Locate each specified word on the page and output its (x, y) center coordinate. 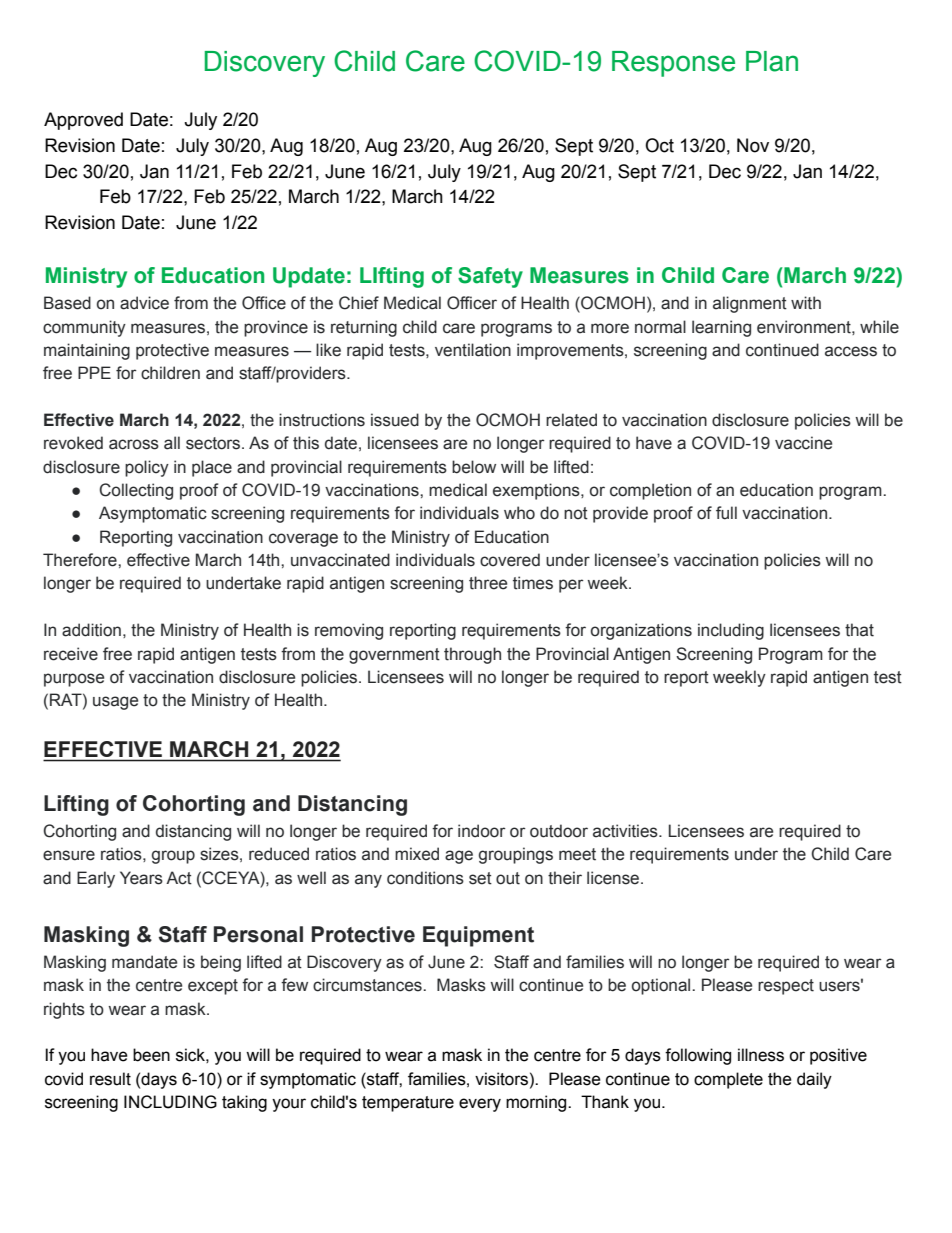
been (151, 1055)
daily (814, 1080)
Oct (659, 145)
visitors (501, 1079)
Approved (83, 121)
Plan (772, 61)
